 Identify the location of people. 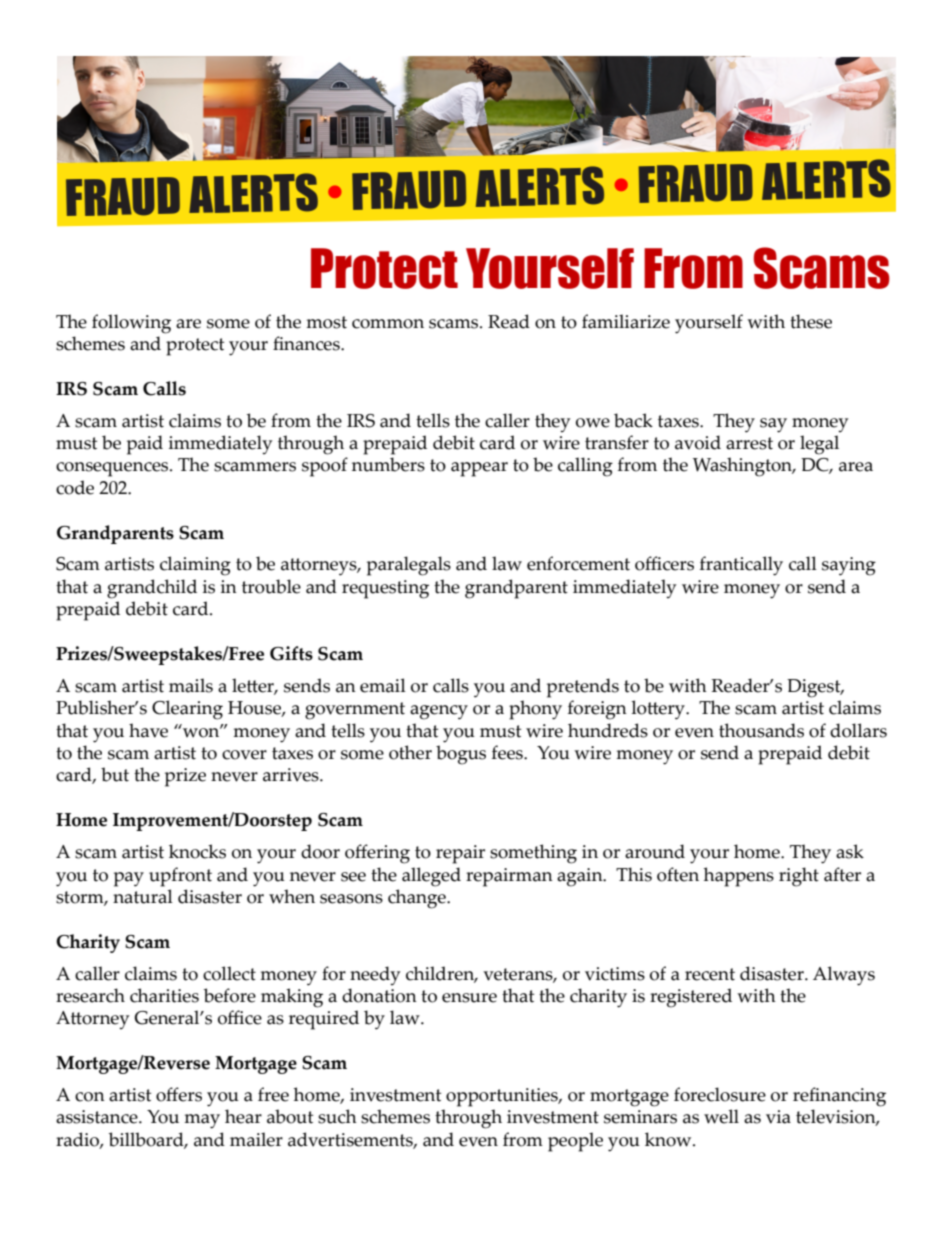
(575, 1142).
